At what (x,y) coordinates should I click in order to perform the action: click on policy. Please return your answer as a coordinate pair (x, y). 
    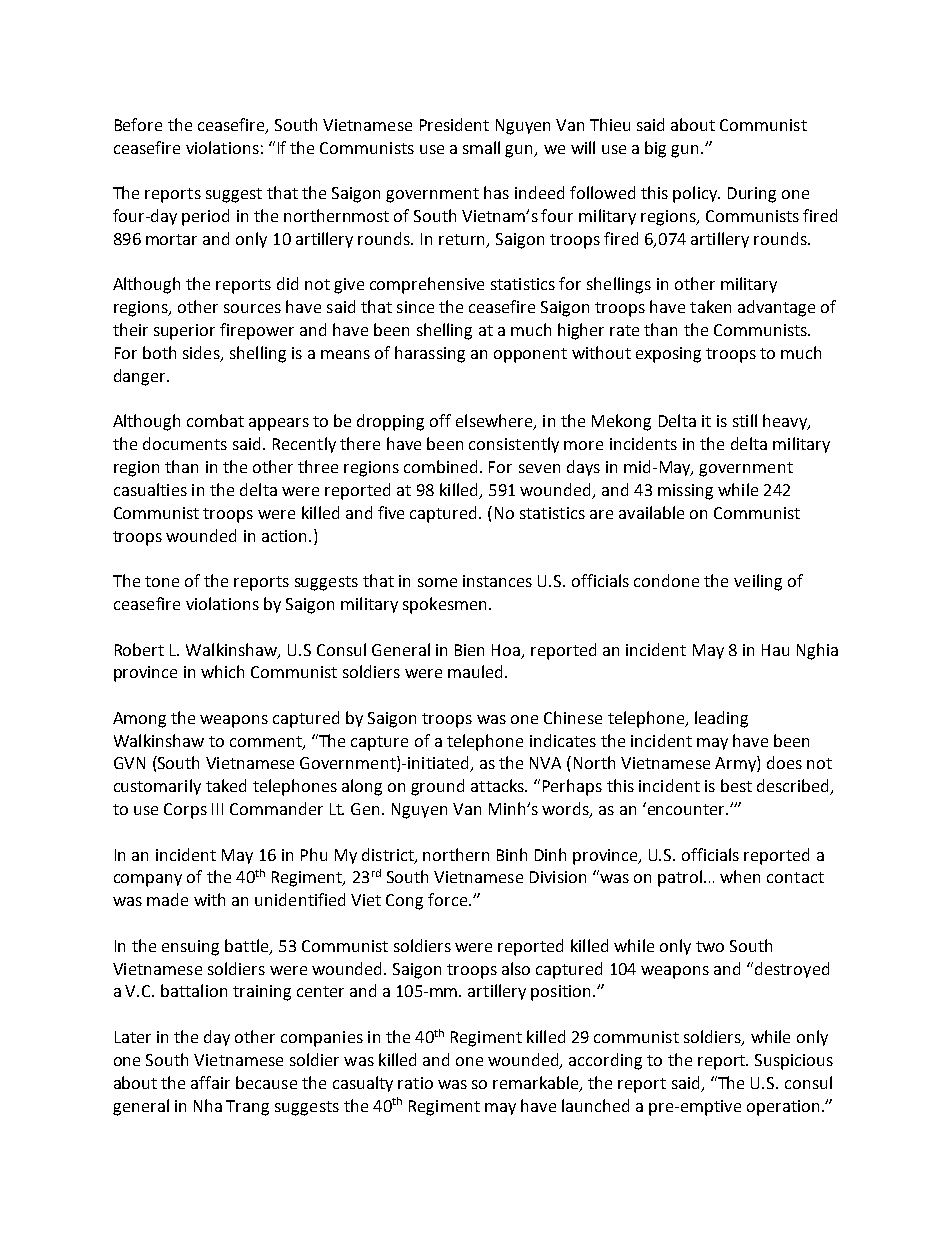
    Looking at the image, I should click on (696, 194).
